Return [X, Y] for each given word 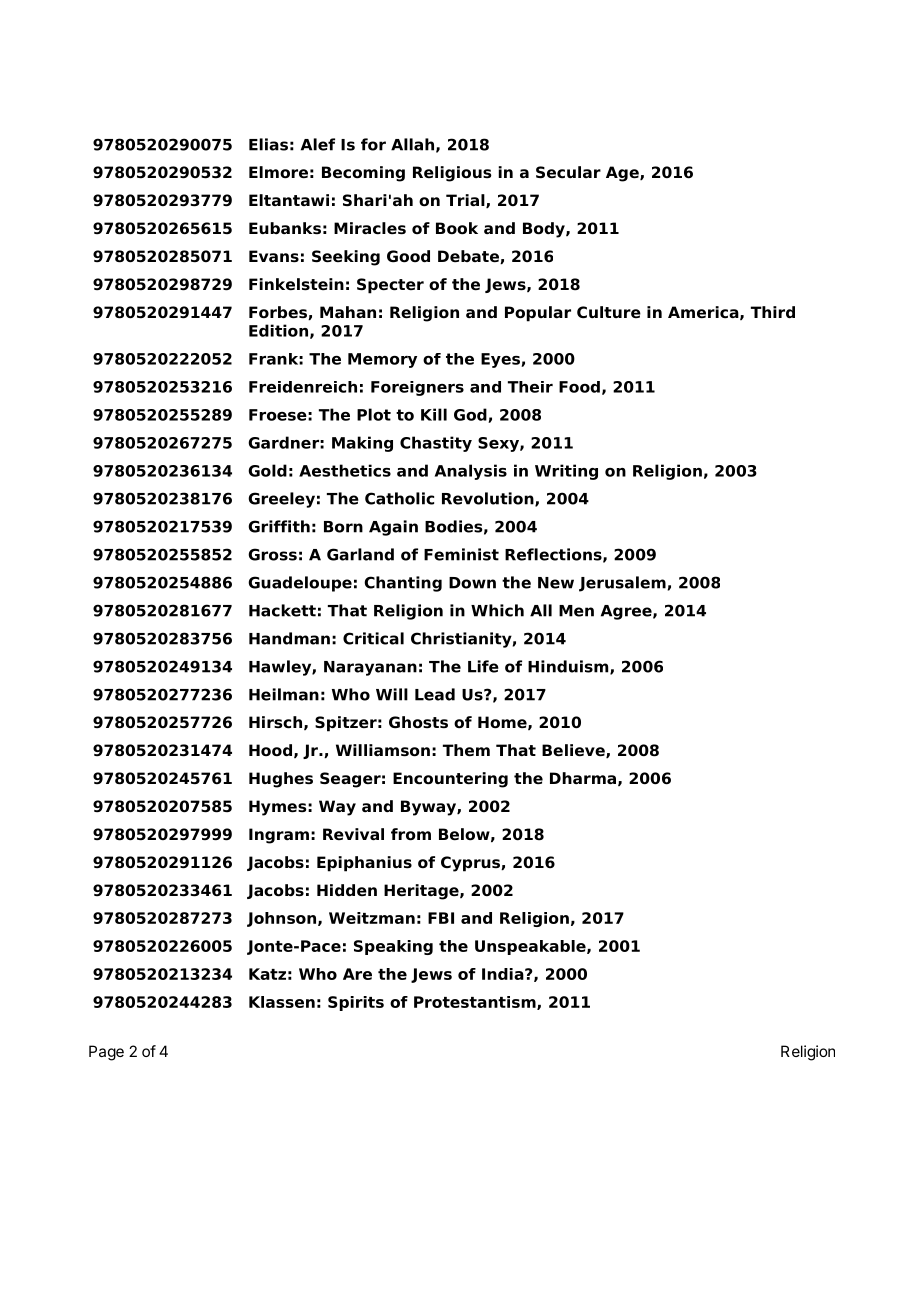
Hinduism [569, 667]
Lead [435, 694]
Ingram [279, 836]
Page [106, 1053]
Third [773, 312]
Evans [274, 256]
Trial [466, 201]
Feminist [461, 554]
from [411, 834]
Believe [574, 751]
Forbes [279, 313]
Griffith [279, 526]
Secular [568, 172]
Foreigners [417, 388]
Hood [270, 750]
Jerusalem [622, 584]
